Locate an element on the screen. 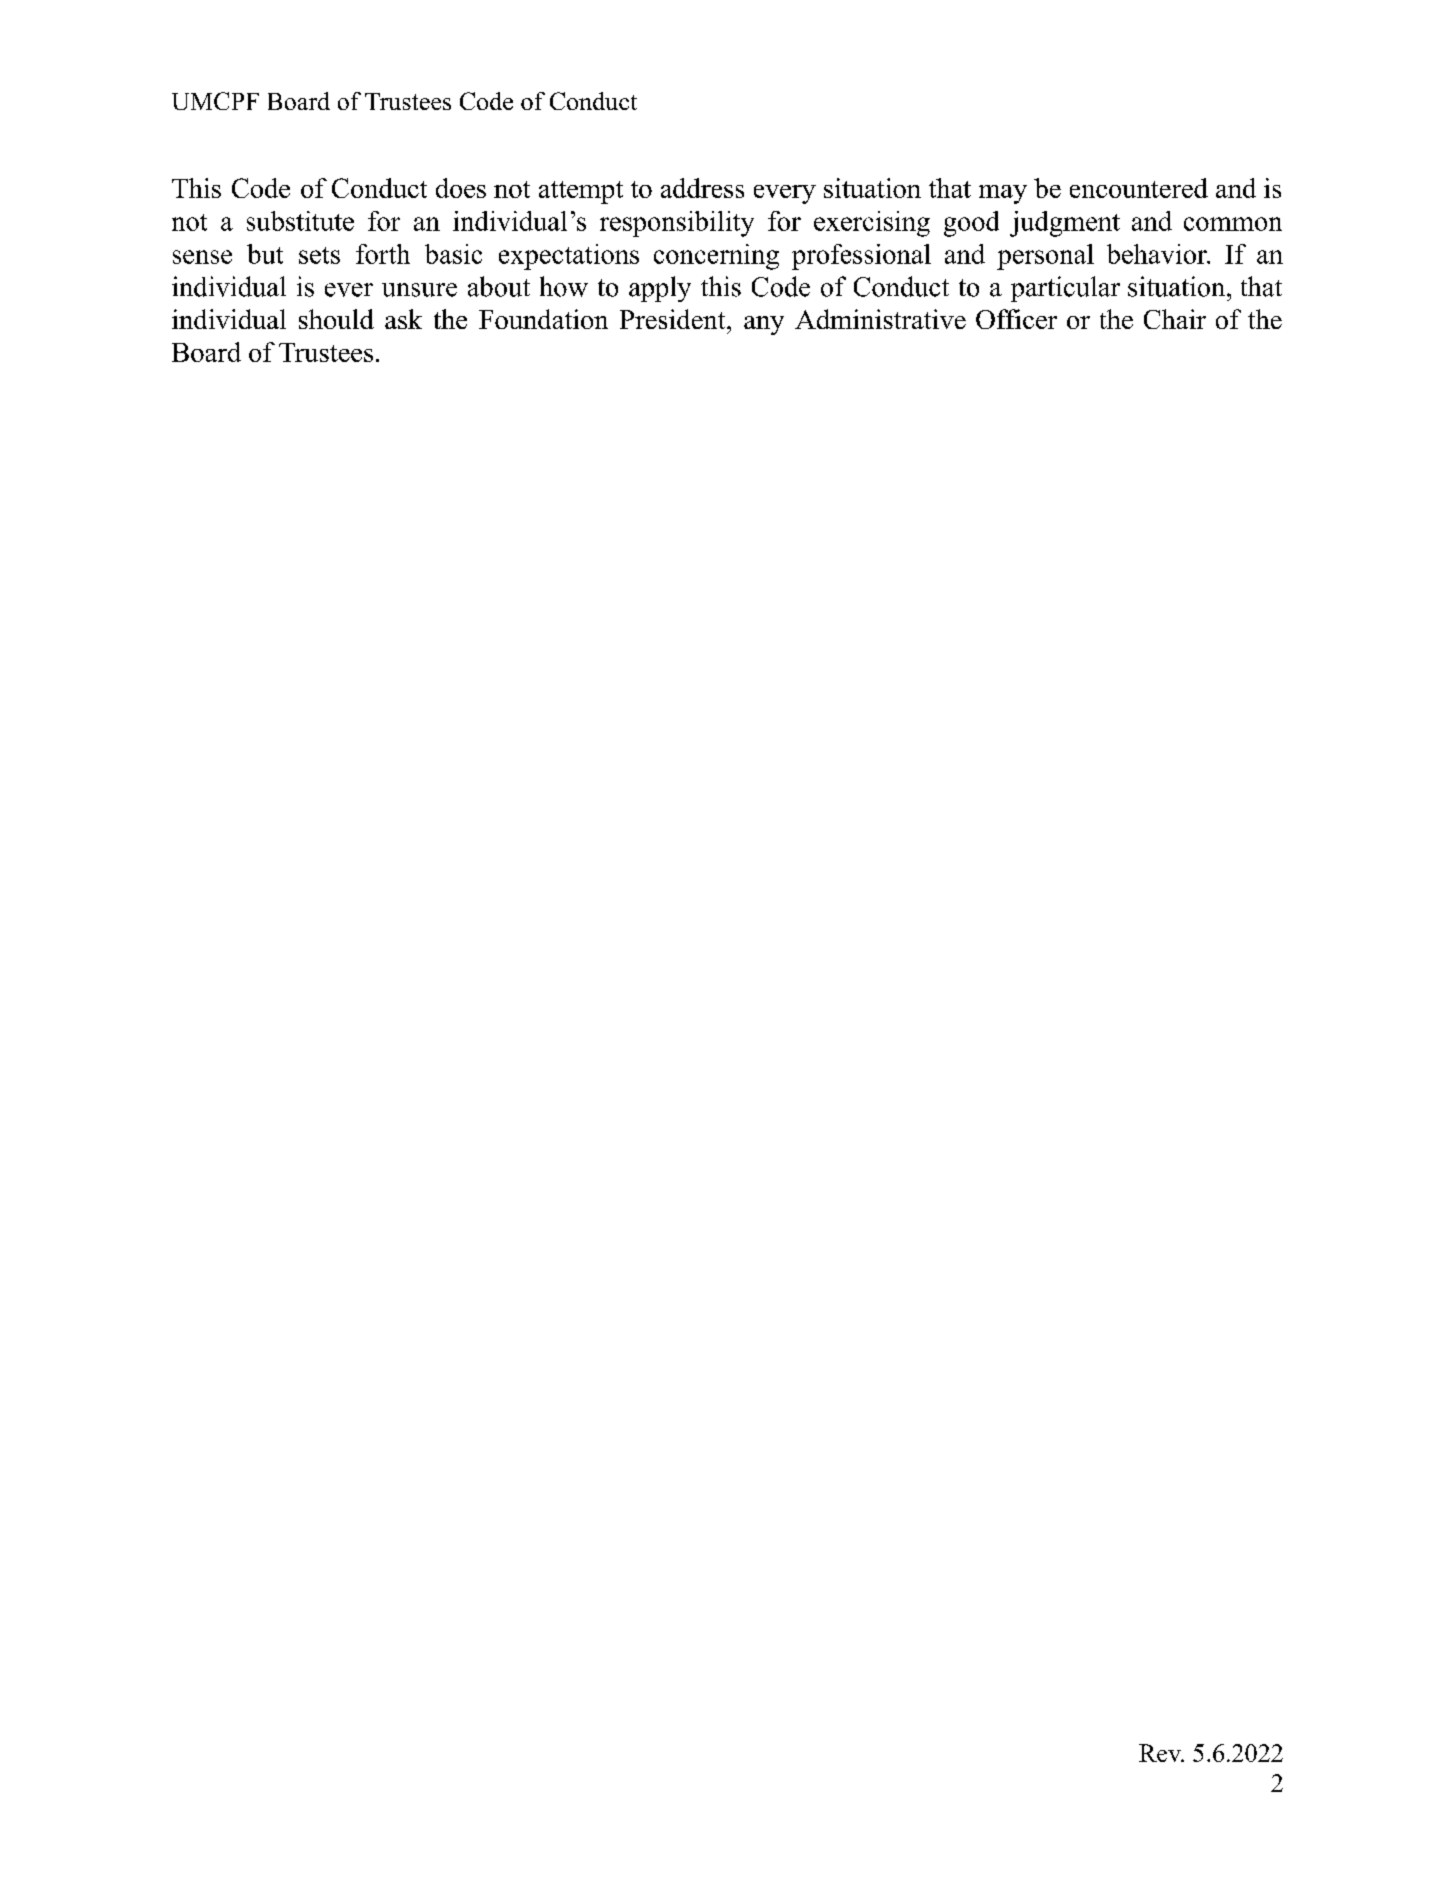 The image size is (1455, 1883). Chair is located at coordinates (1175, 319).
